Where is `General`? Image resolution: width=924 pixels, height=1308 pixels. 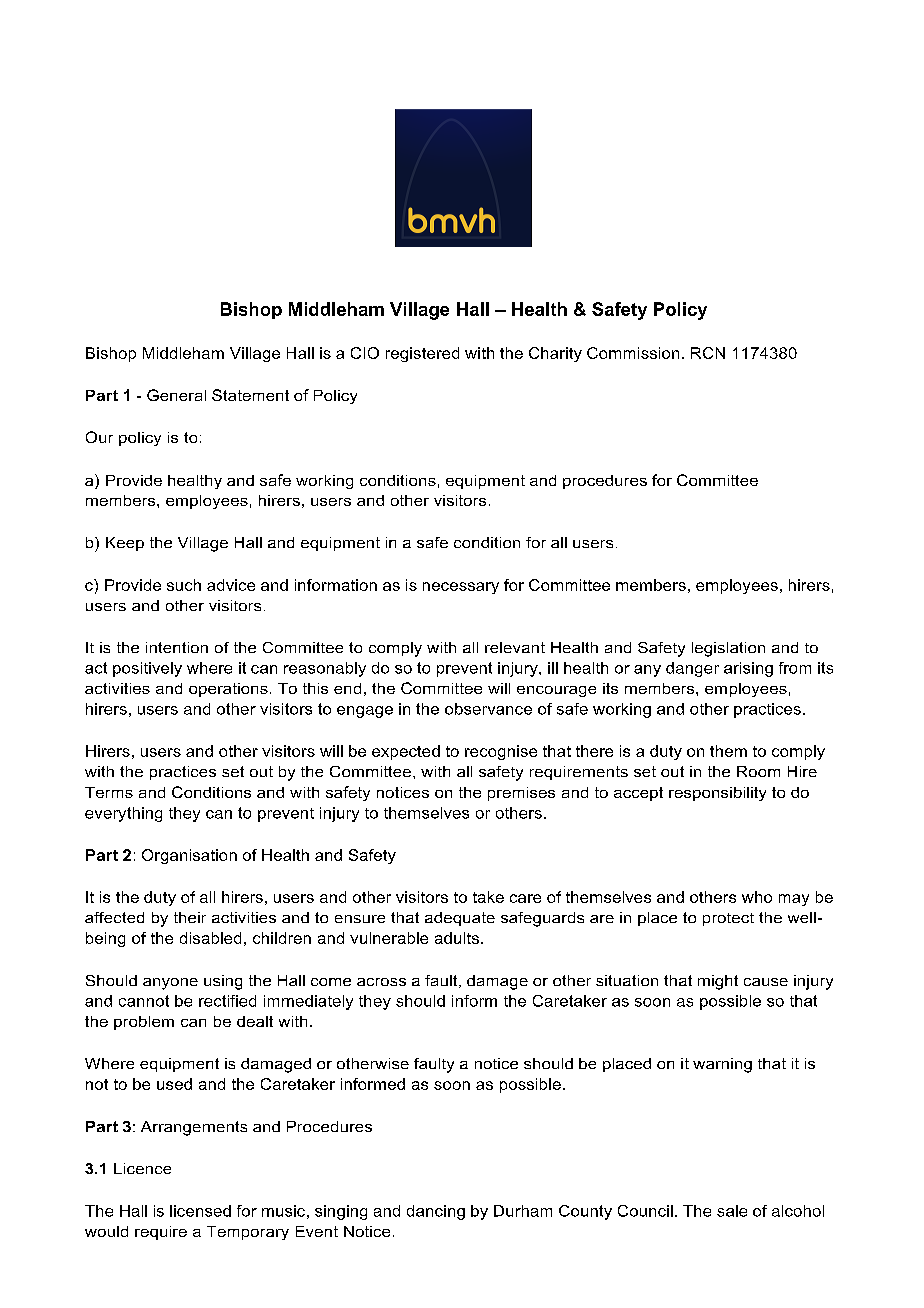 General is located at coordinates (176, 395).
